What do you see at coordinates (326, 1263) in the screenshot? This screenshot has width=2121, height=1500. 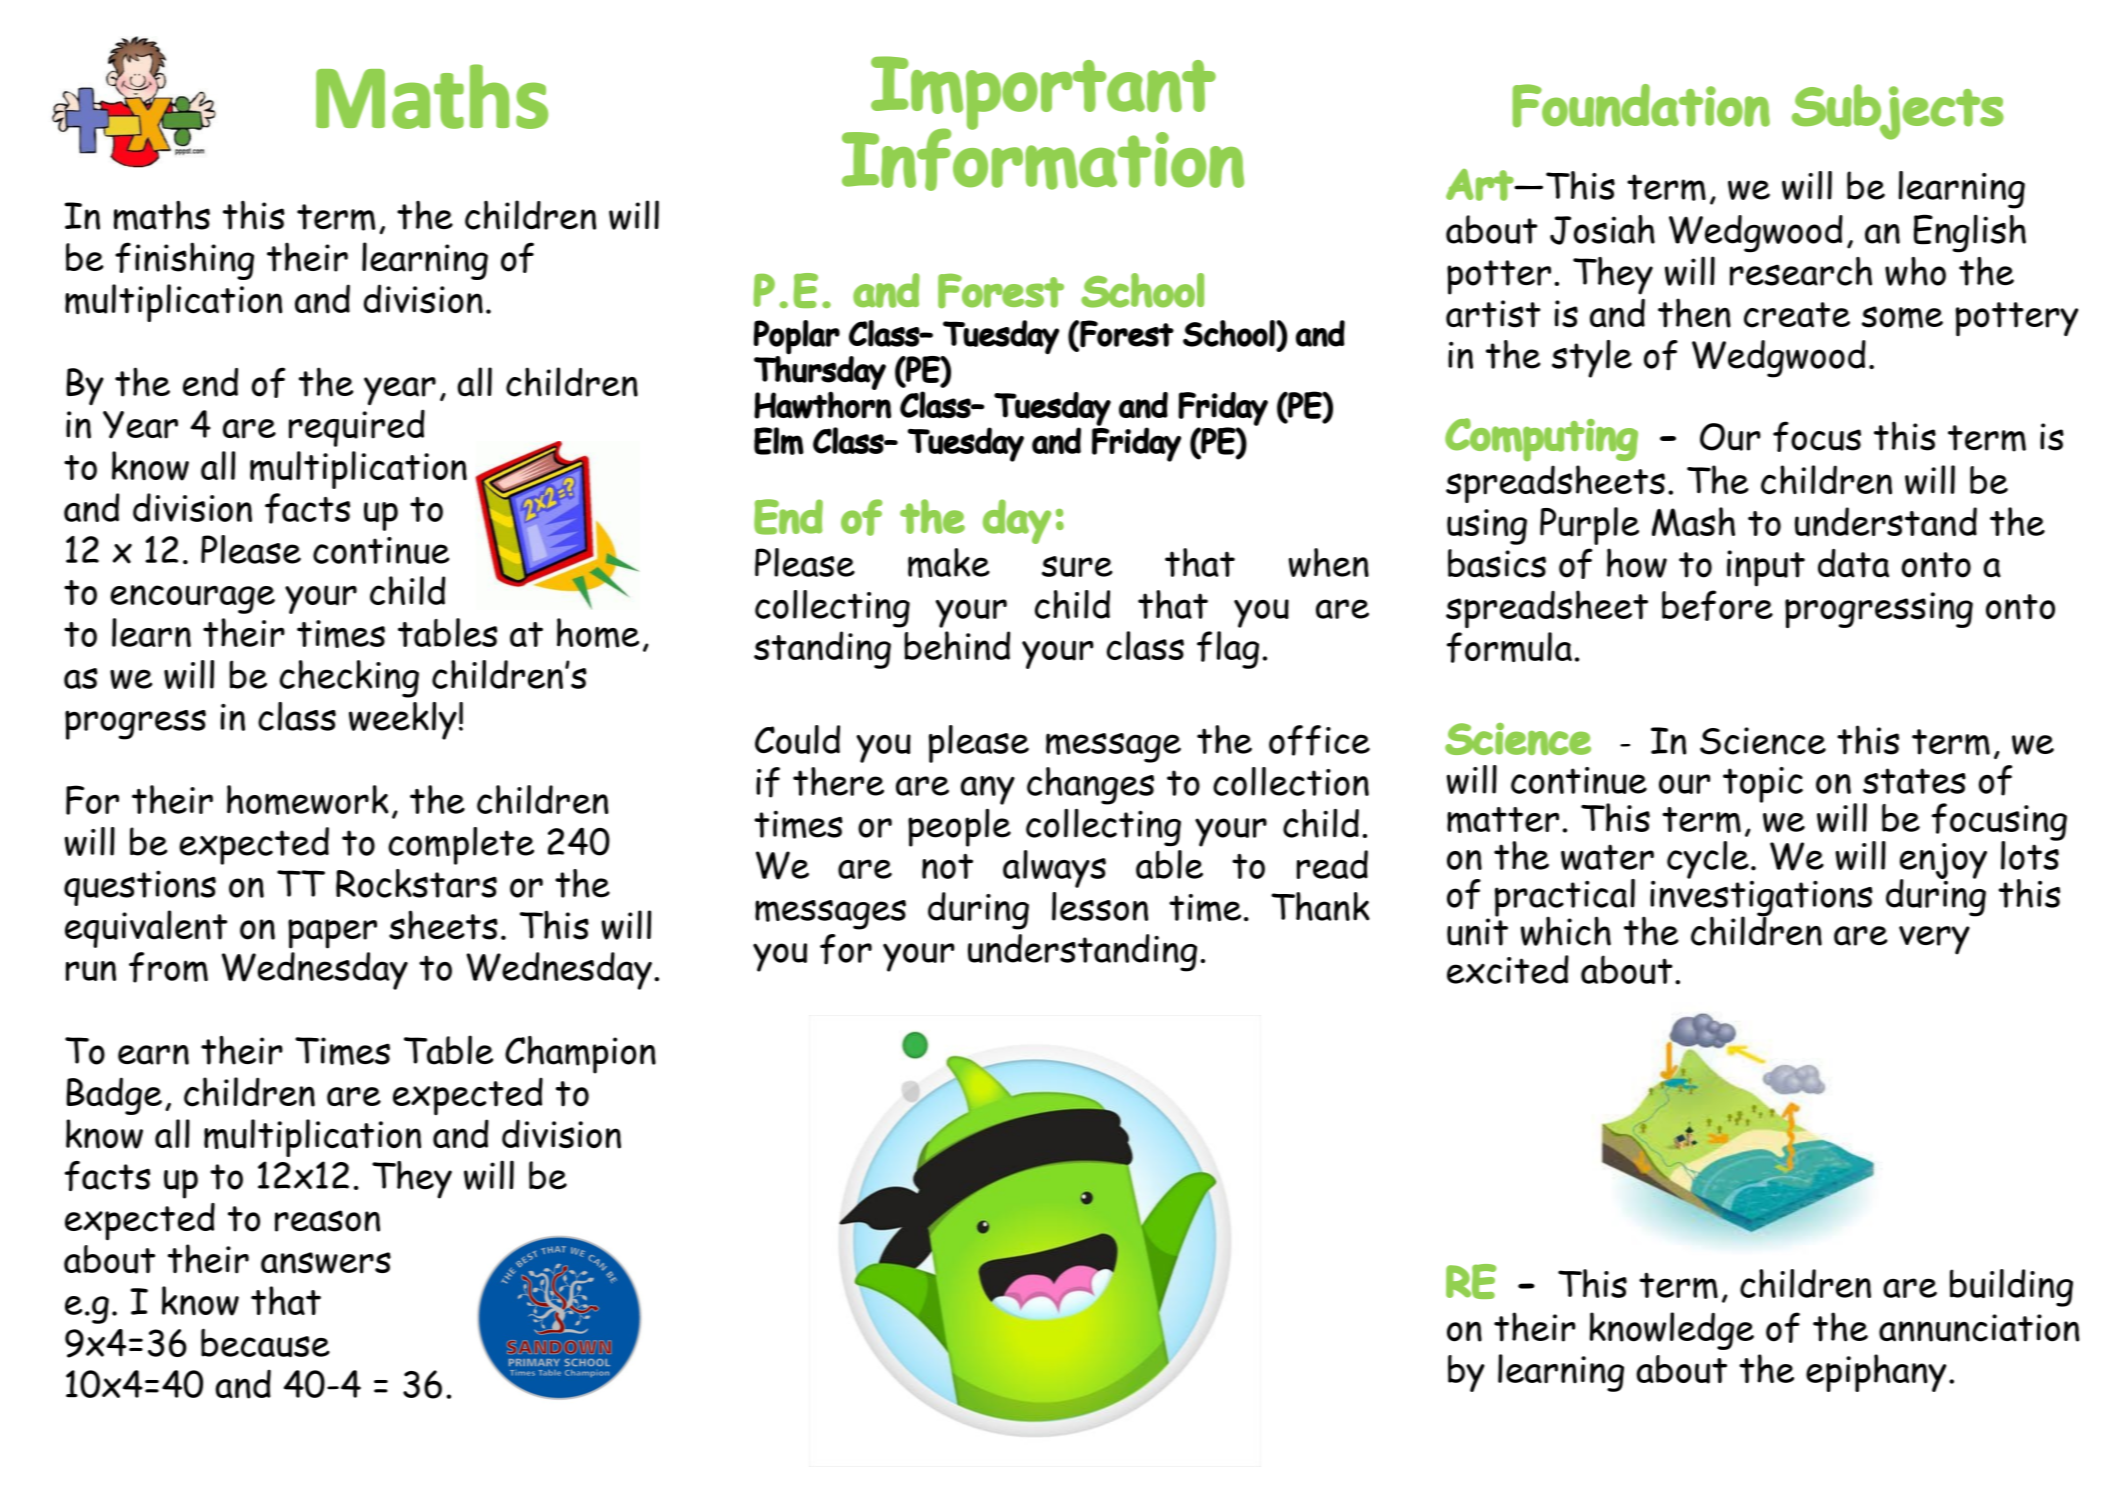 I see `answers` at bounding box center [326, 1263].
